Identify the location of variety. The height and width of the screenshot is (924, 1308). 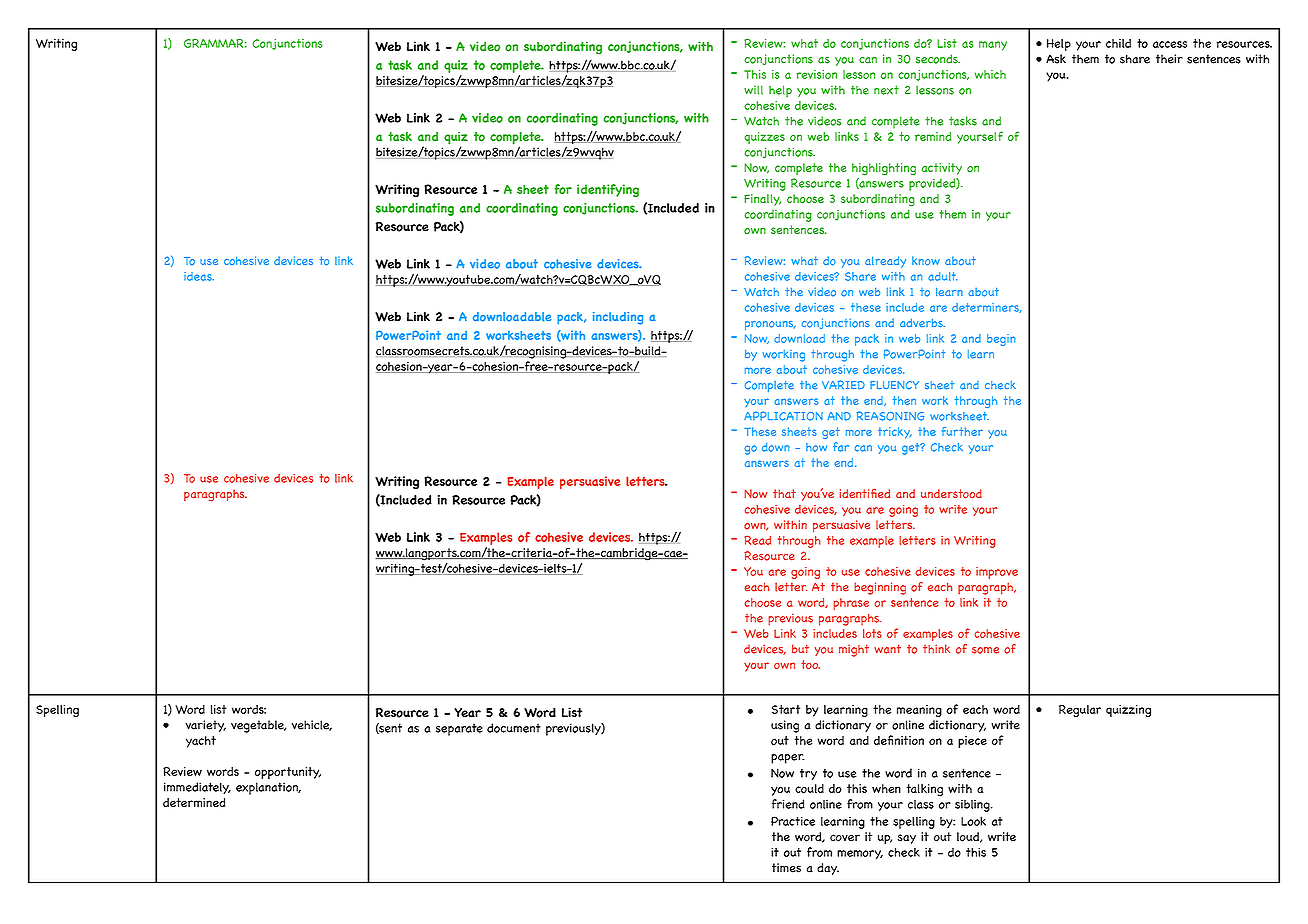
(205, 726).
